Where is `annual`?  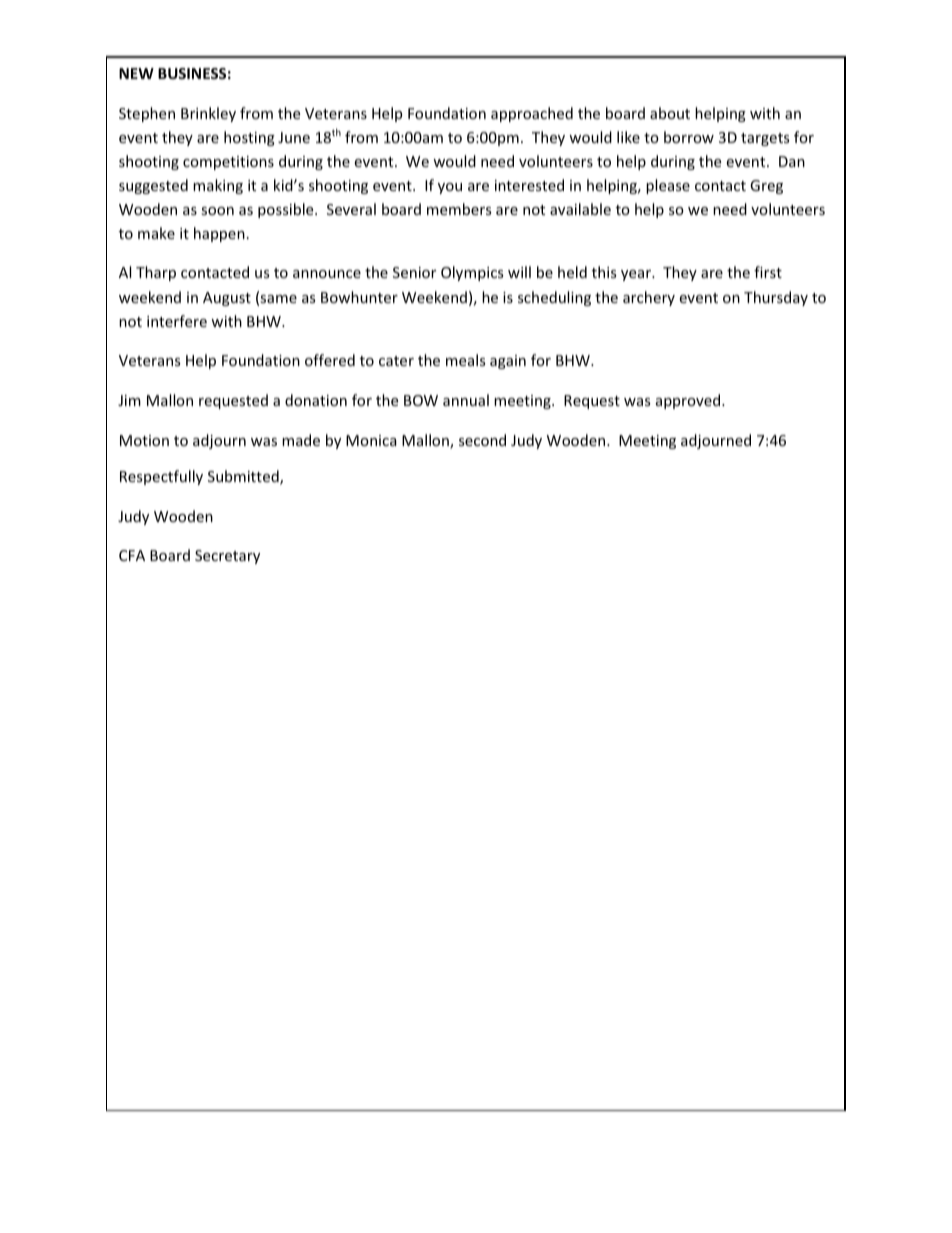 annual is located at coordinates (466, 400).
